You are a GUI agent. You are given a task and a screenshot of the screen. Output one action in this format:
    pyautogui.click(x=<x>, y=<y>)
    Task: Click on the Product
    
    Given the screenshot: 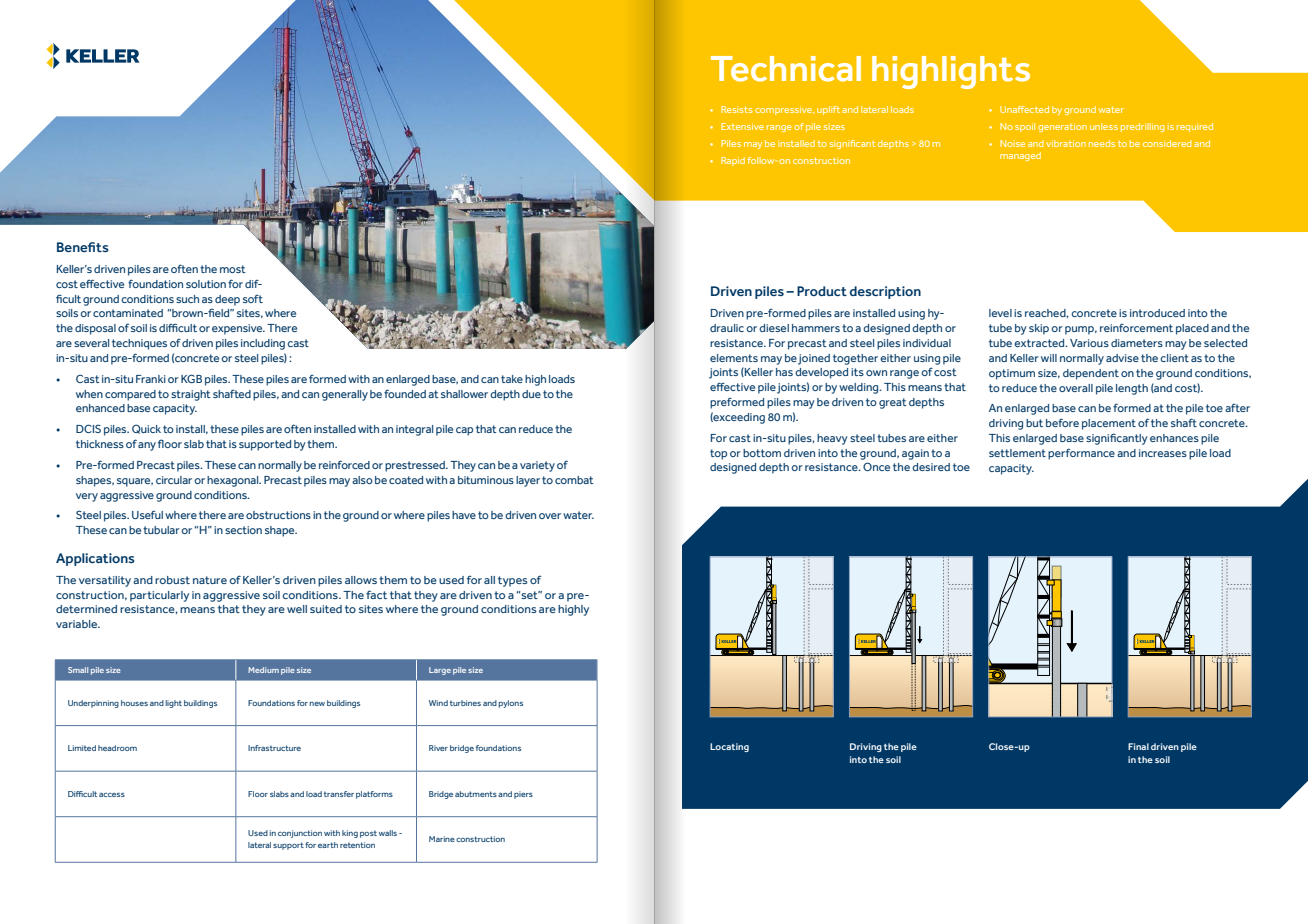 What is the action you would take?
    pyautogui.click(x=822, y=291)
